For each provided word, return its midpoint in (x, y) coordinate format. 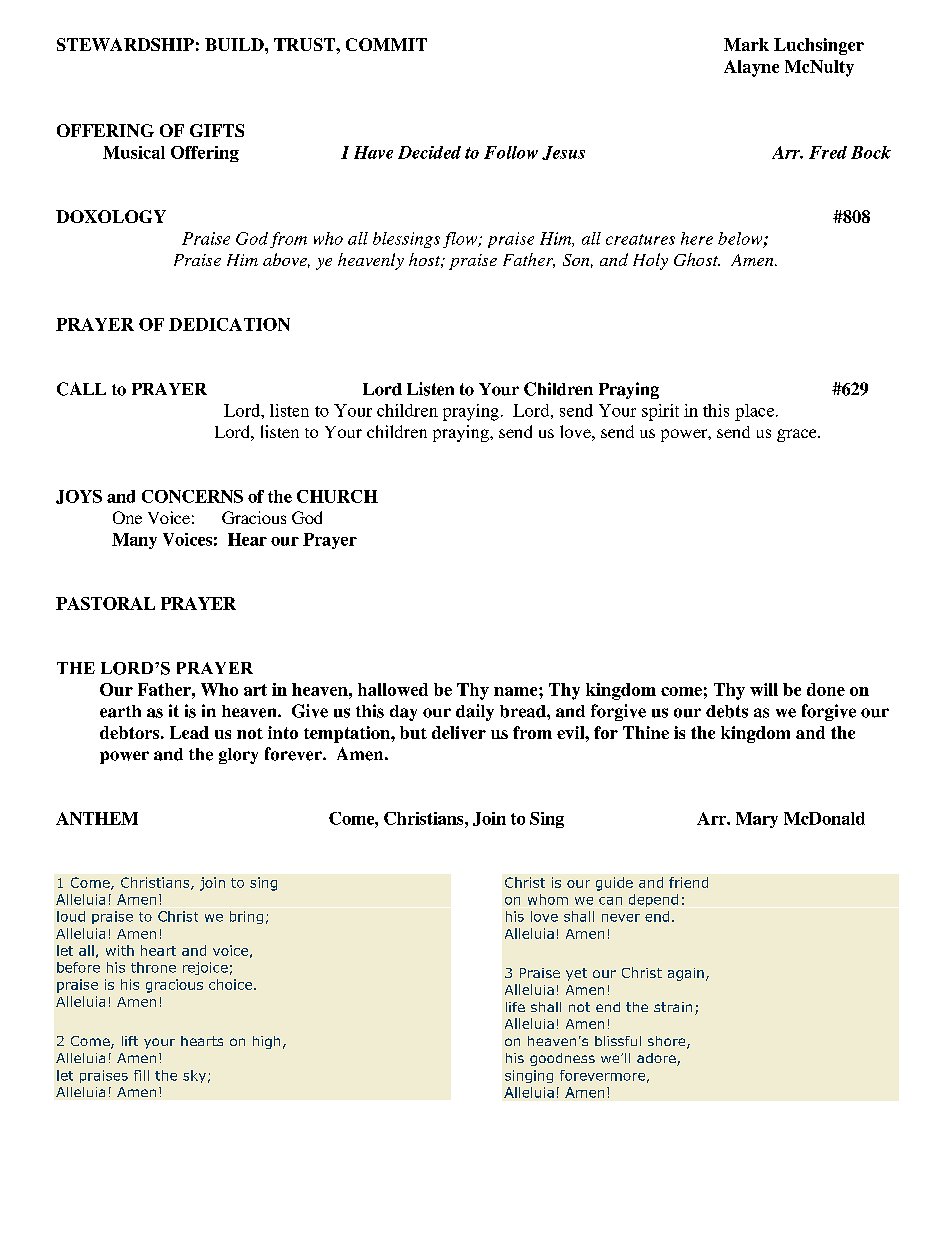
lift (130, 1041)
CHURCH (337, 496)
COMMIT (386, 44)
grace (798, 435)
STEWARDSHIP (125, 44)
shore (668, 1042)
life (515, 1007)
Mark (746, 44)
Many (134, 541)
